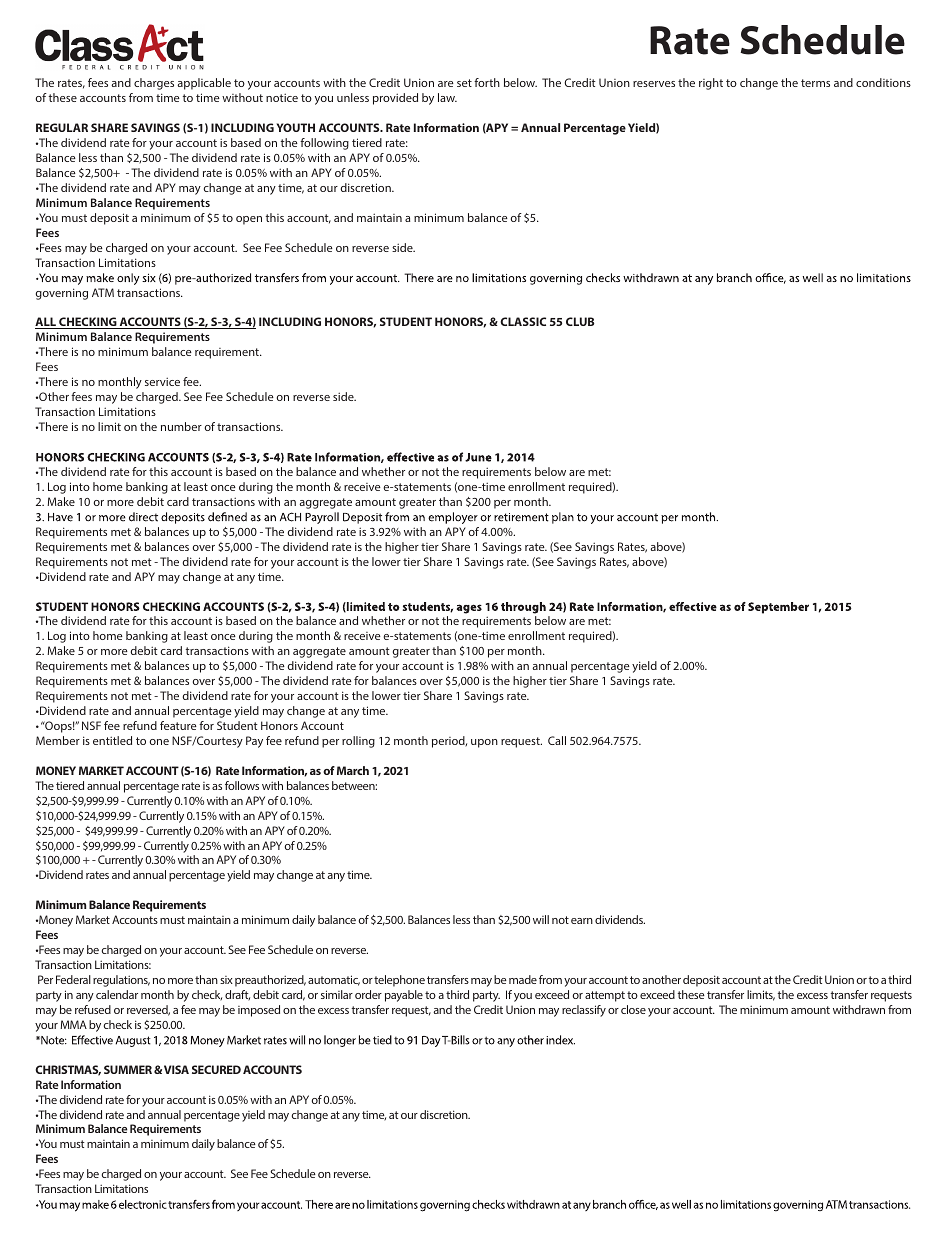 Image resolution: width=952 pixels, height=1233 pixels. What do you see at coordinates (154, 84) in the screenshot?
I see `charges` at bounding box center [154, 84].
